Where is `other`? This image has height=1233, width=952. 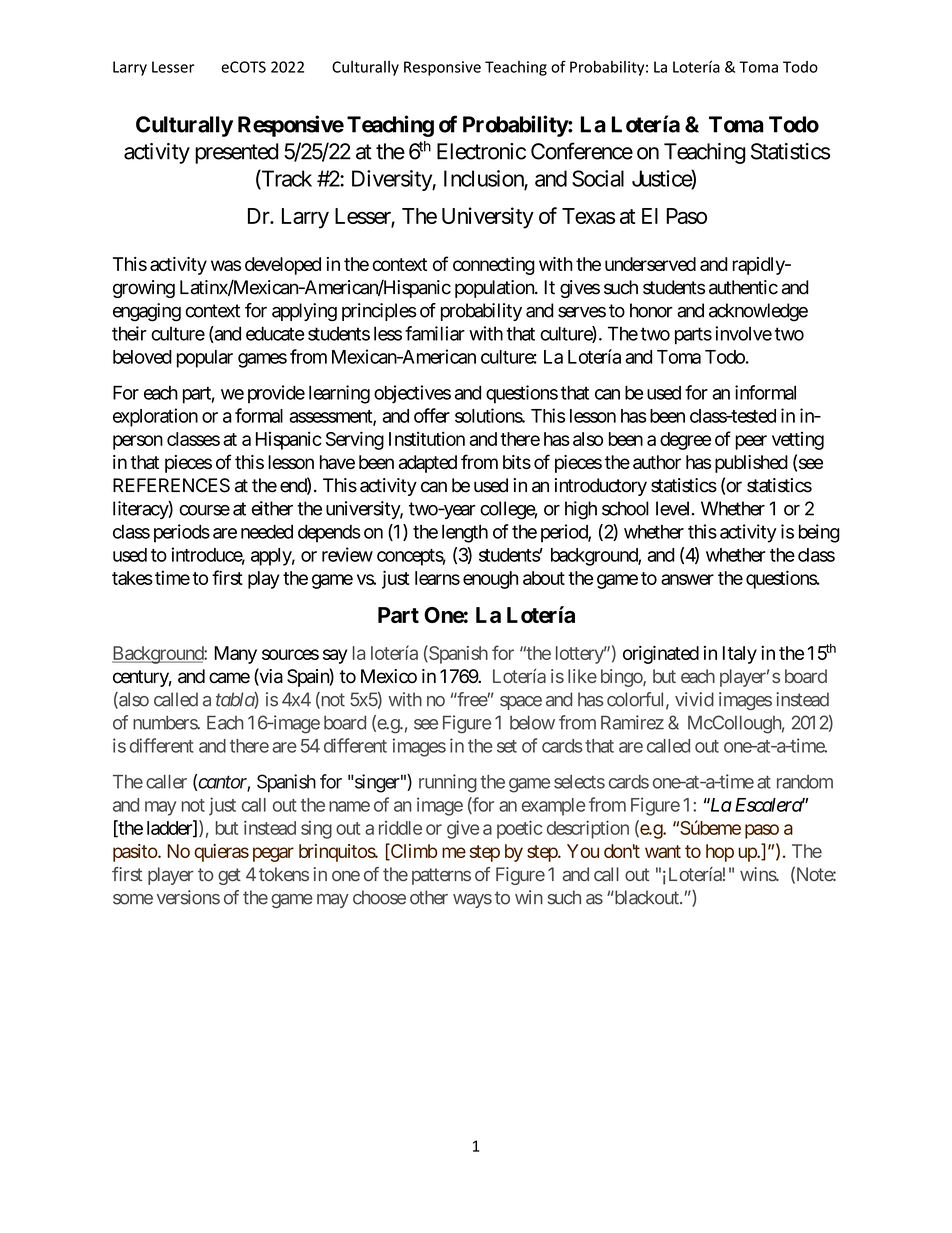
other is located at coordinates (429, 897).
